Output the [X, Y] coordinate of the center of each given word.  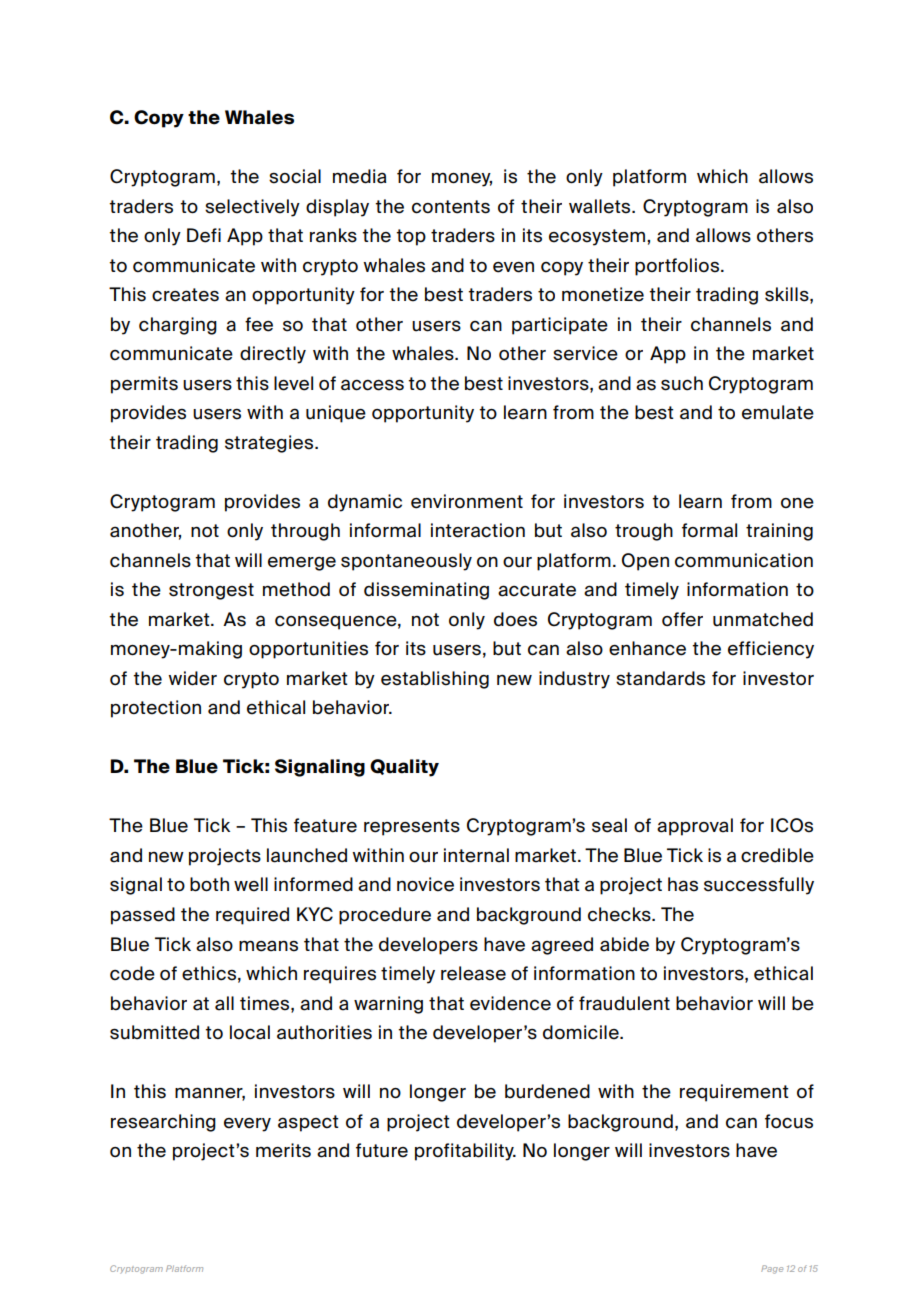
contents [451, 207]
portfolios [678, 267]
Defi [204, 235]
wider [192, 678]
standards [660, 678]
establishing [435, 680]
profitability [465, 1152]
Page [772, 1269]
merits [283, 1150]
